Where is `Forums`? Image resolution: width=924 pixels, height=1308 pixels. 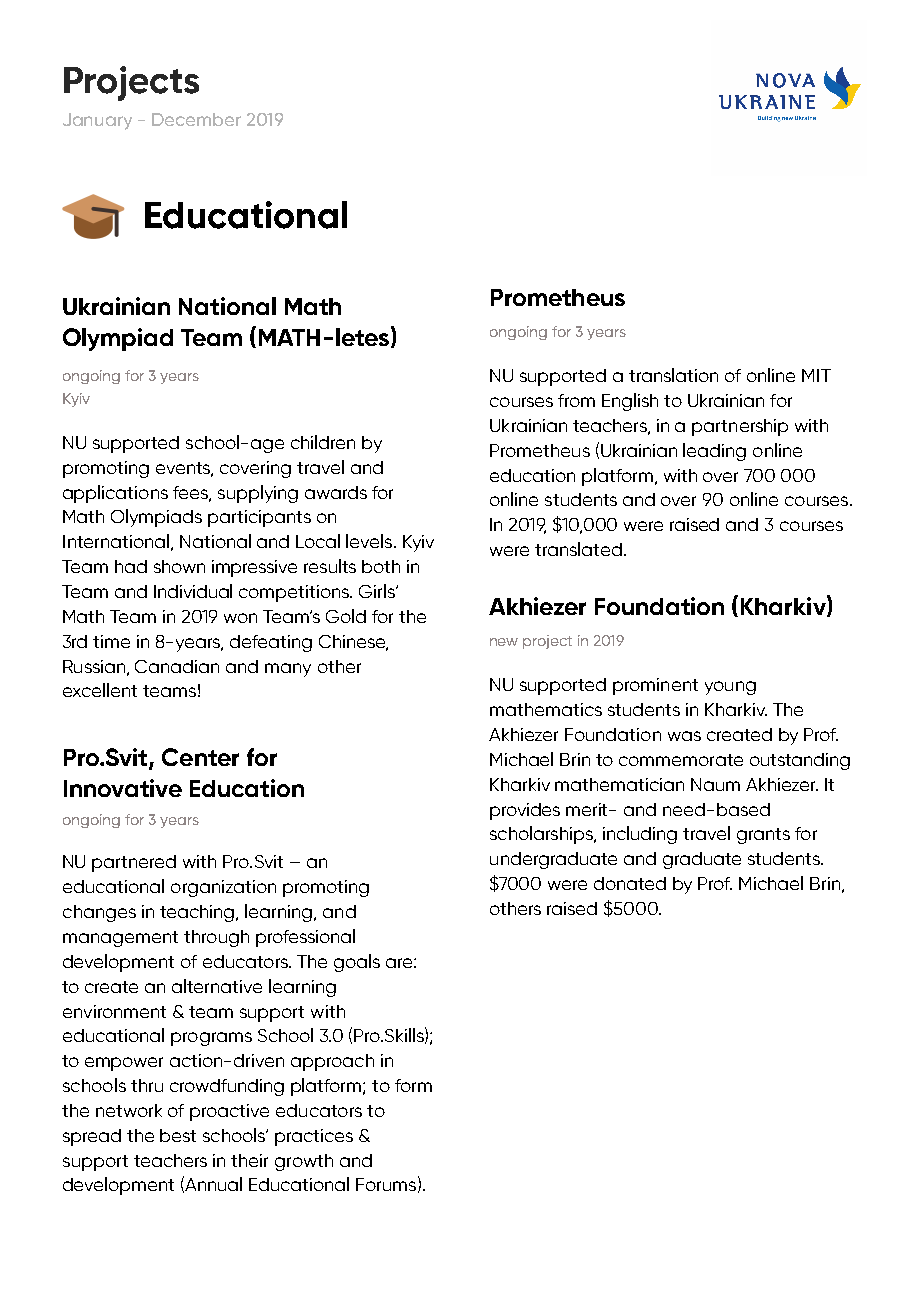 Forums is located at coordinates (386, 1184).
